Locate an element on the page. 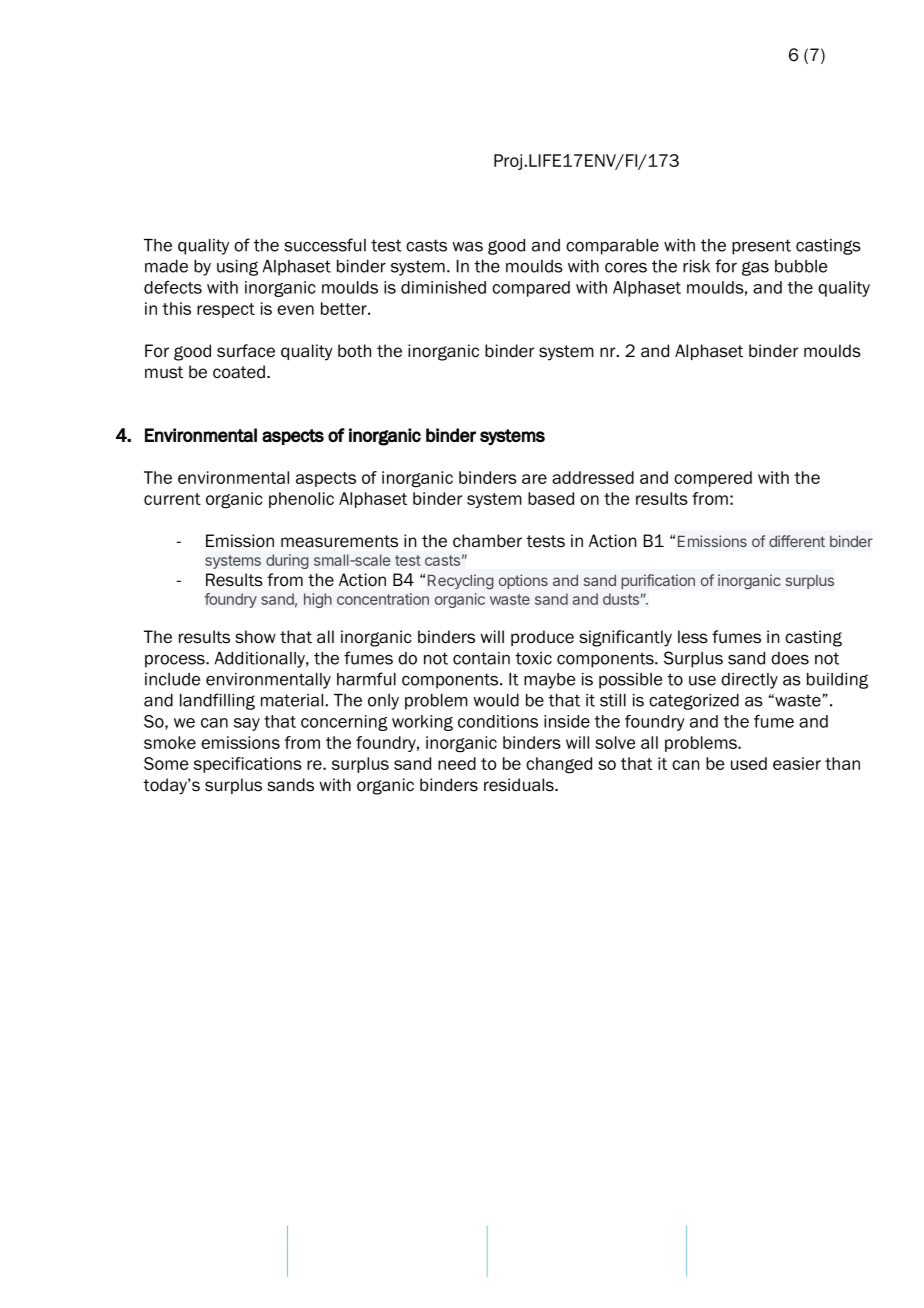  different is located at coordinates (797, 541).
